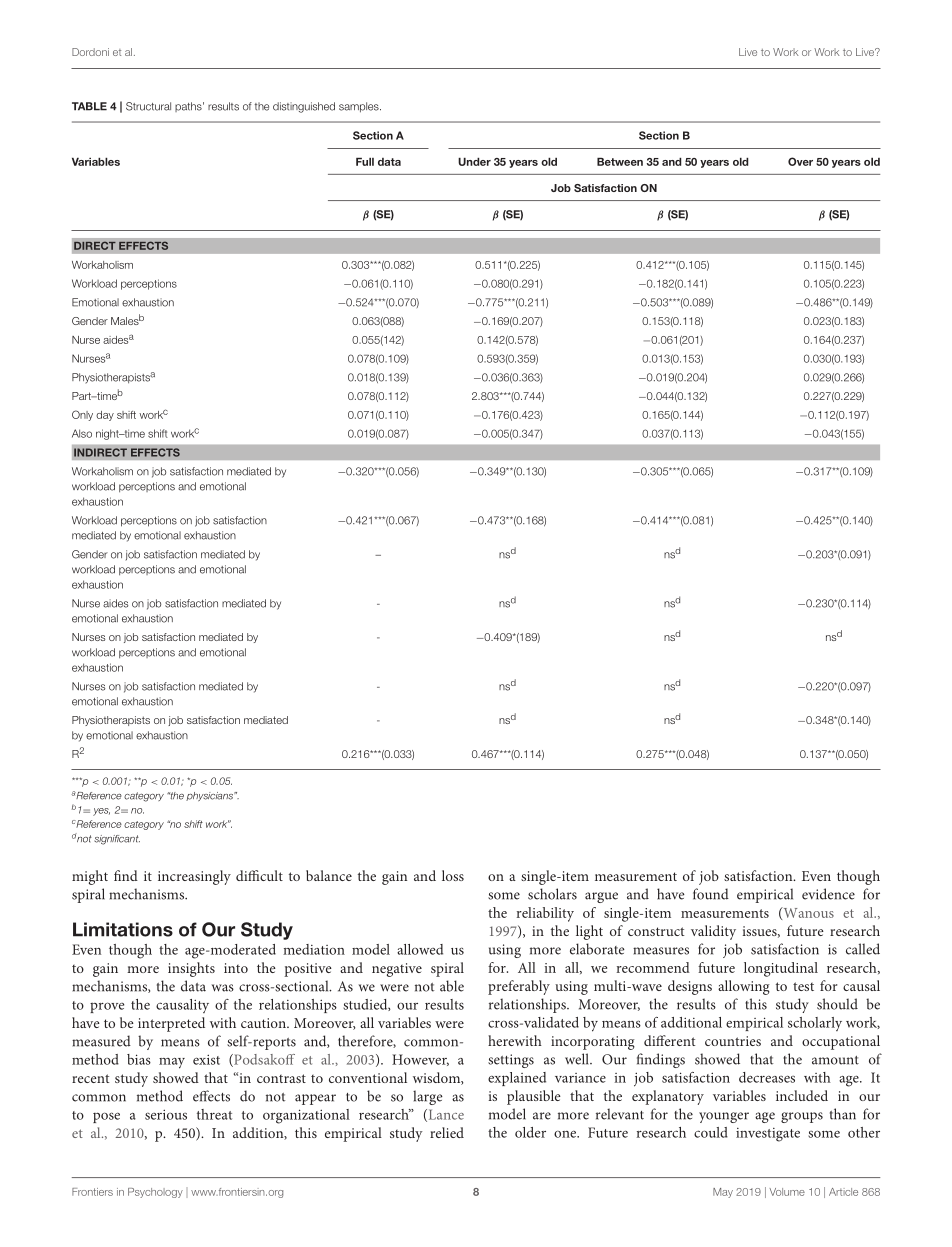  What do you see at coordinates (155, 1193) in the image?
I see `Psychology` at bounding box center [155, 1193].
